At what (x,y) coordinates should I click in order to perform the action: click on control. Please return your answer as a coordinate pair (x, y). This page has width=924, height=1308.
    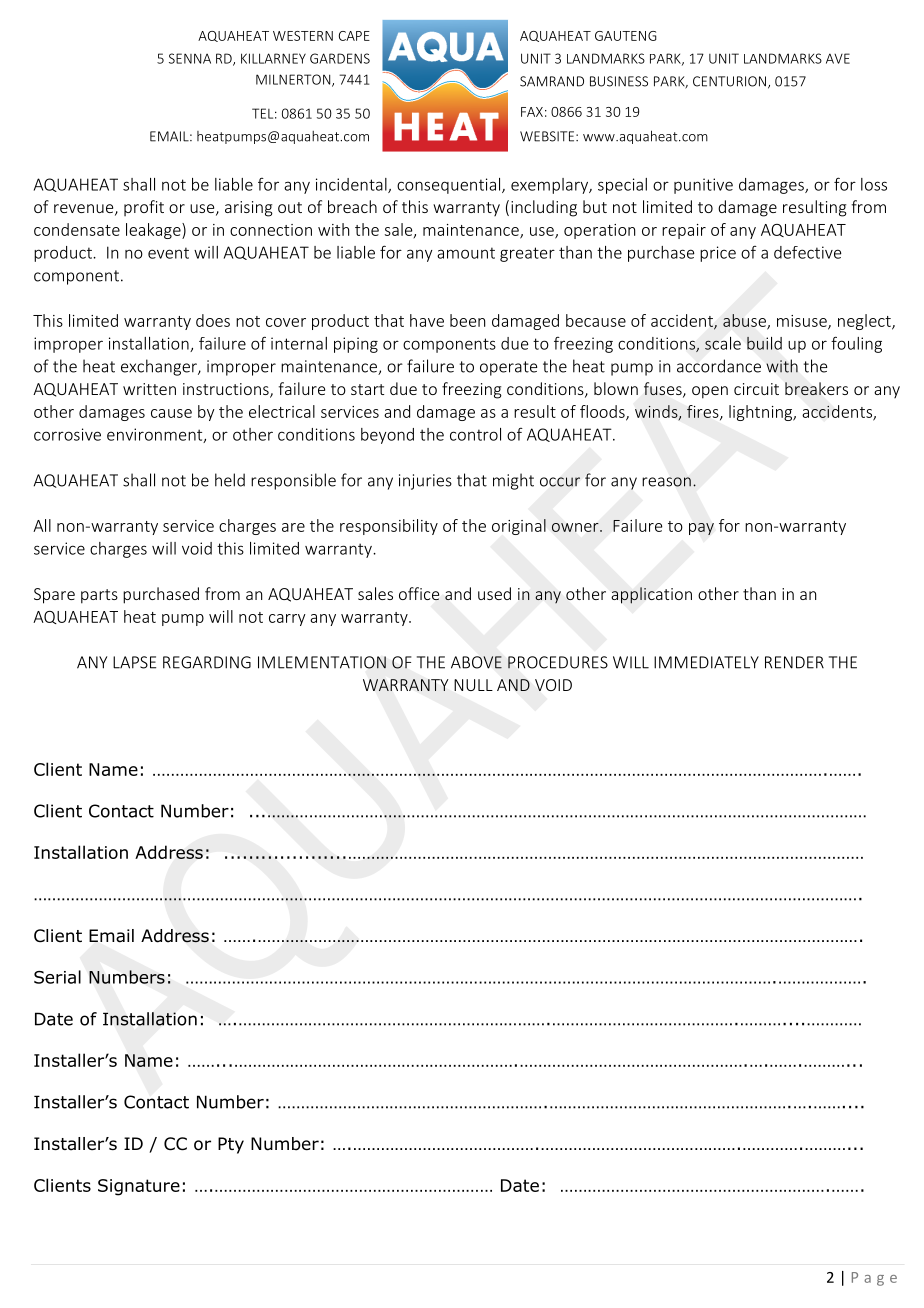
    Looking at the image, I should click on (475, 434).
